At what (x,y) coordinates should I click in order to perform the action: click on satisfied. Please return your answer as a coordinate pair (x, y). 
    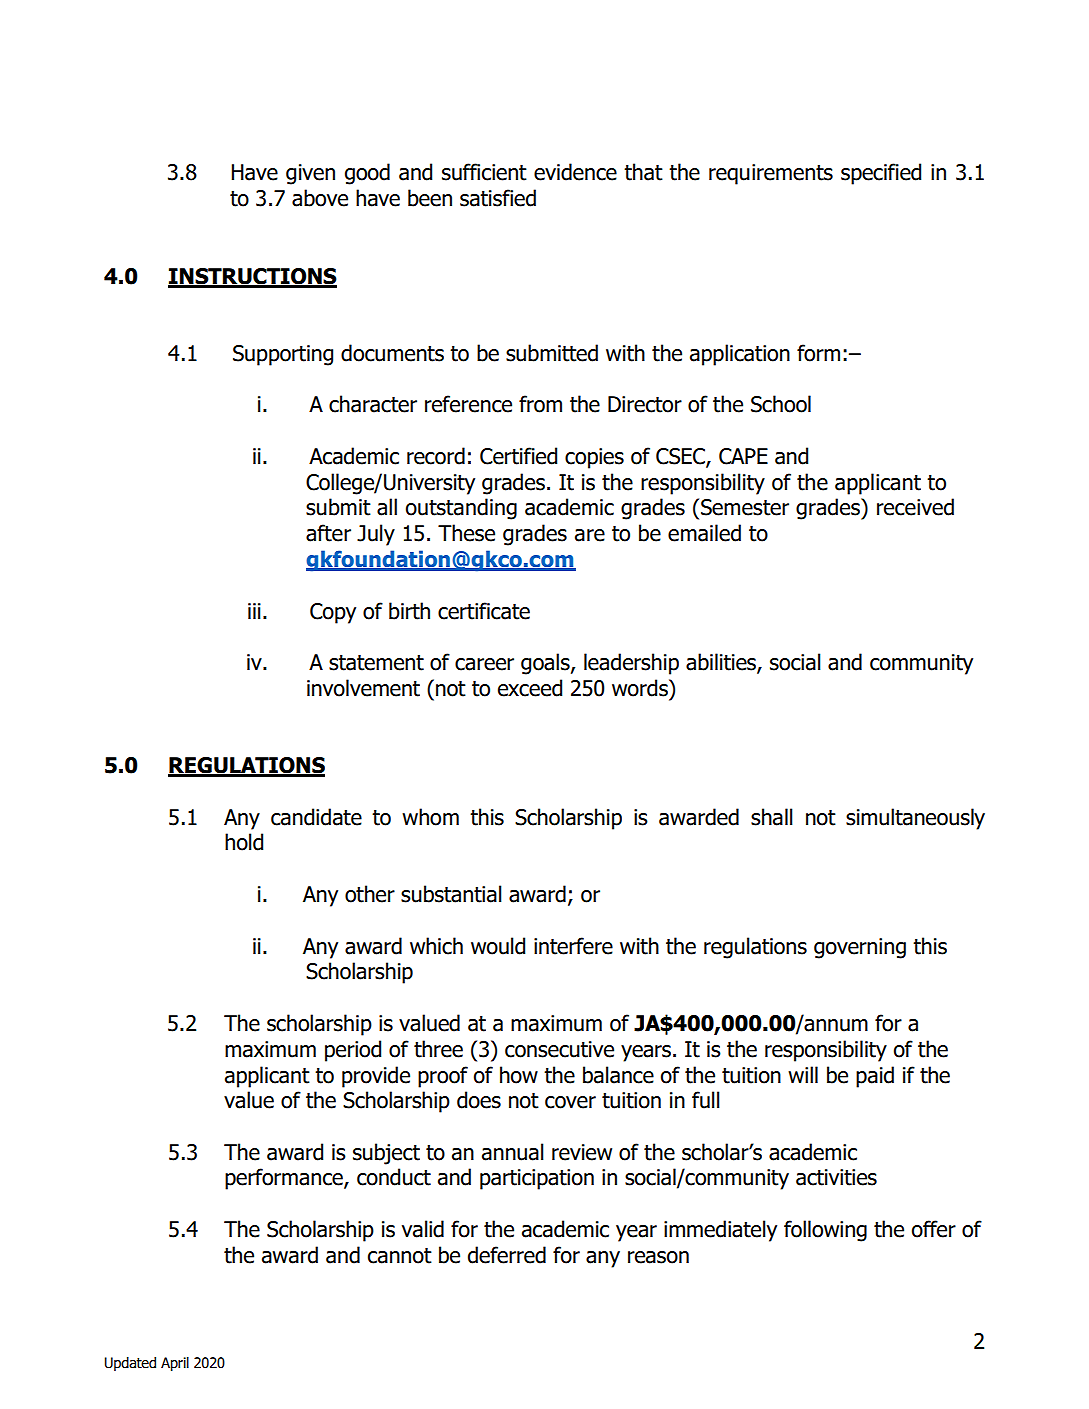
    Looking at the image, I should click on (498, 198).
